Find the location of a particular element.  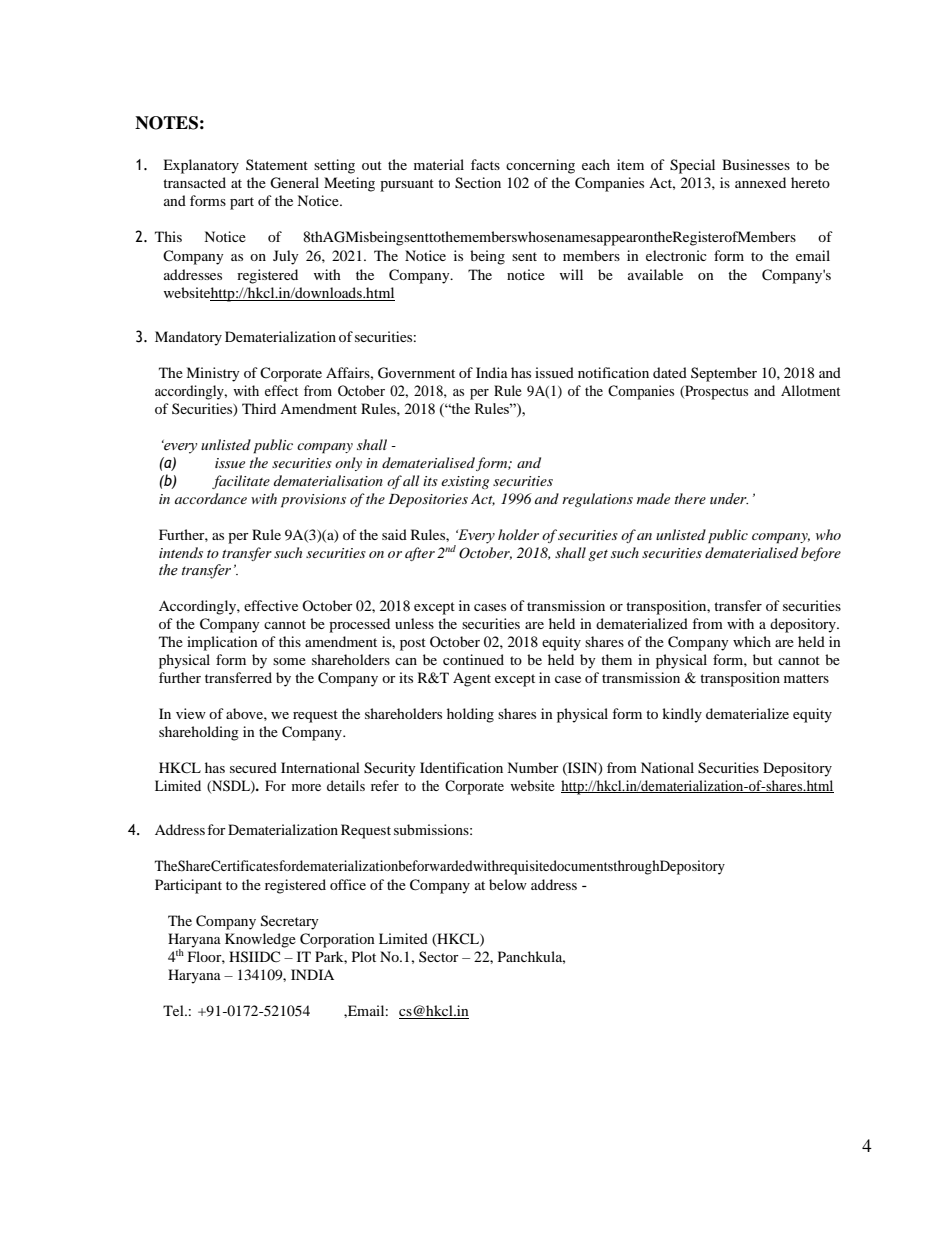

below is located at coordinates (508, 884).
